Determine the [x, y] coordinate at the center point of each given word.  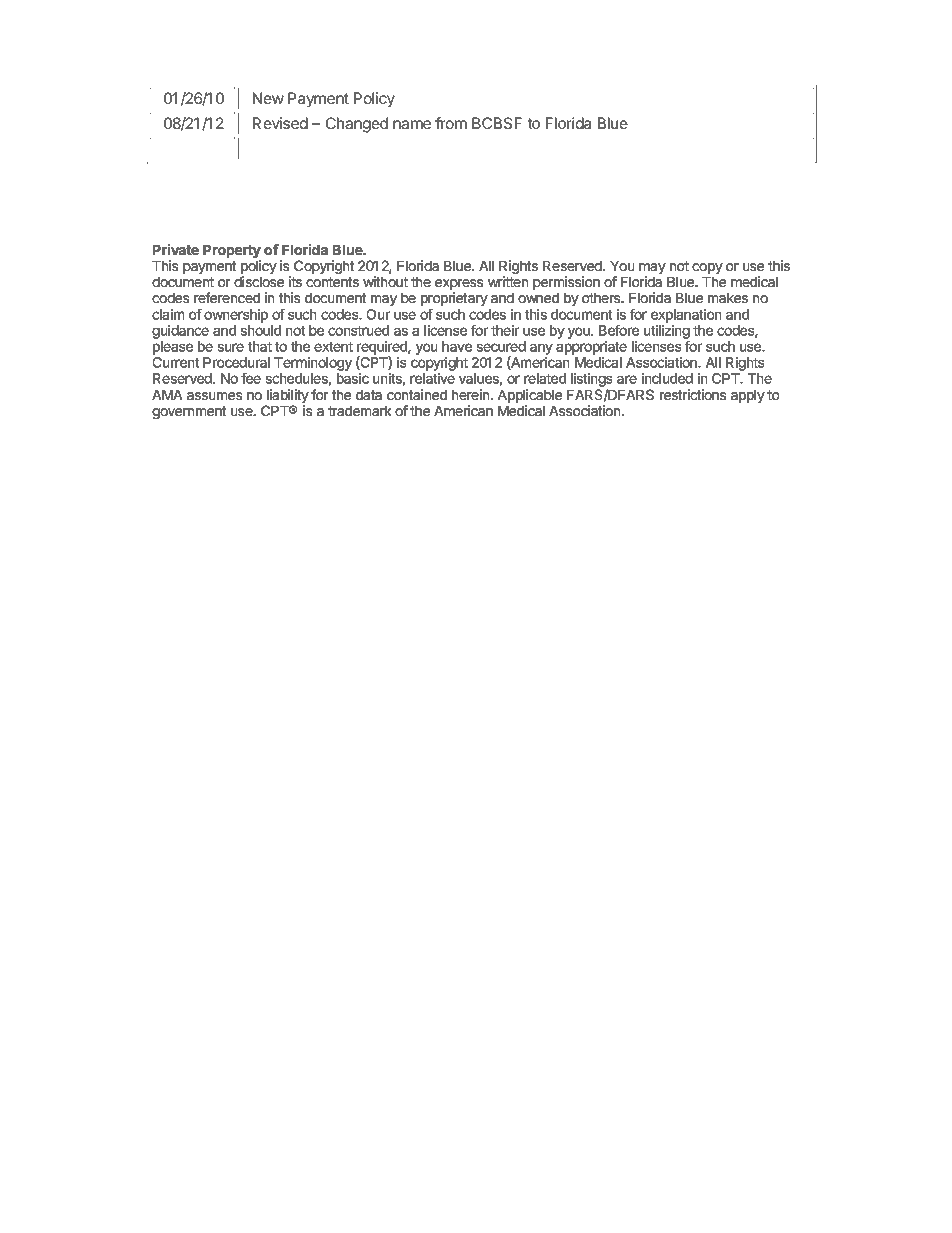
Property [232, 251]
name [412, 124]
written [508, 281]
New [268, 98]
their [505, 330]
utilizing [667, 332]
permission [566, 283]
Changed [357, 125]
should [261, 330]
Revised [280, 123]
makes [728, 298]
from [451, 123]
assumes [214, 396]
